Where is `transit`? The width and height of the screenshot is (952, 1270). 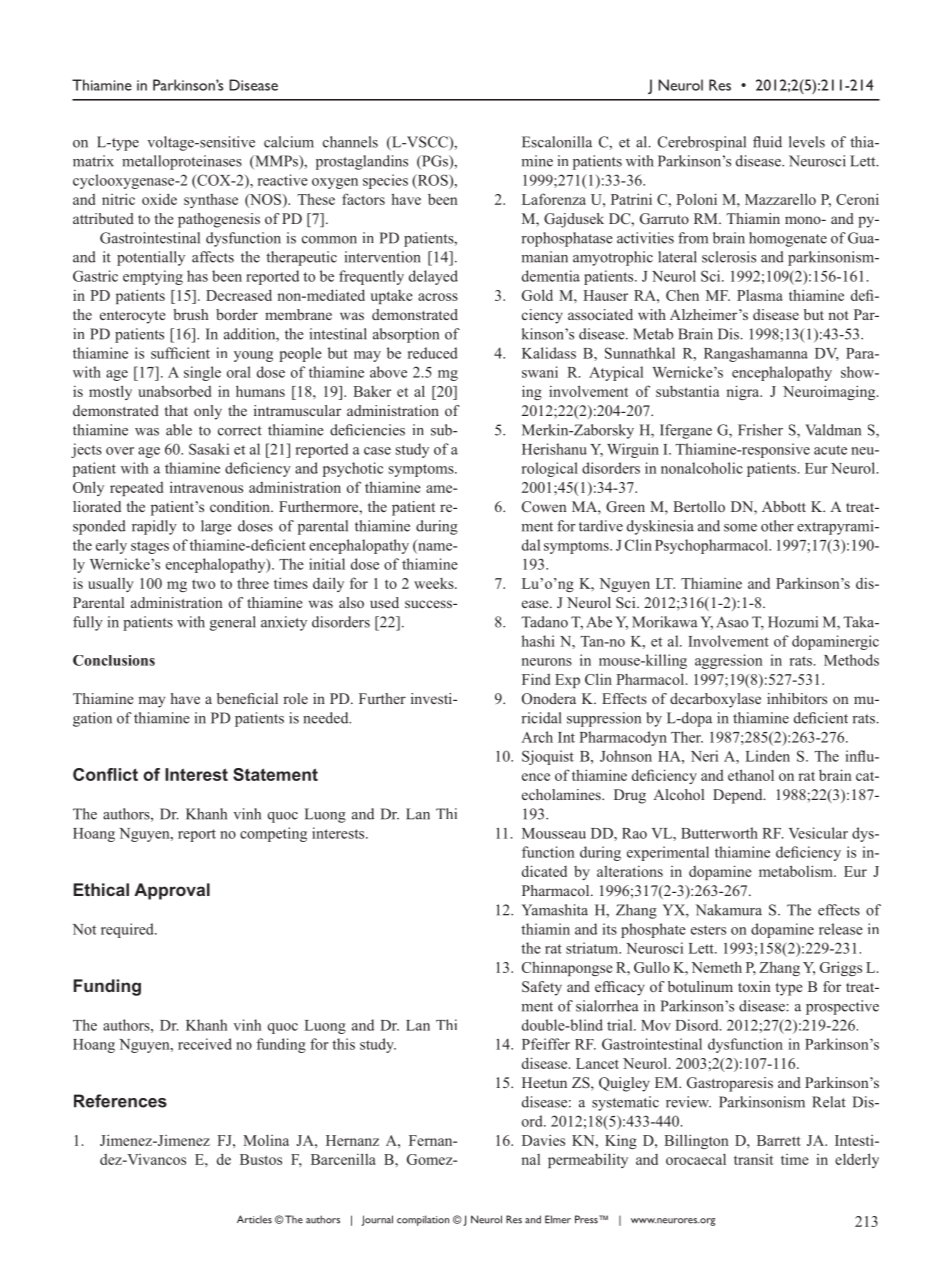
transit is located at coordinates (753, 1159).
